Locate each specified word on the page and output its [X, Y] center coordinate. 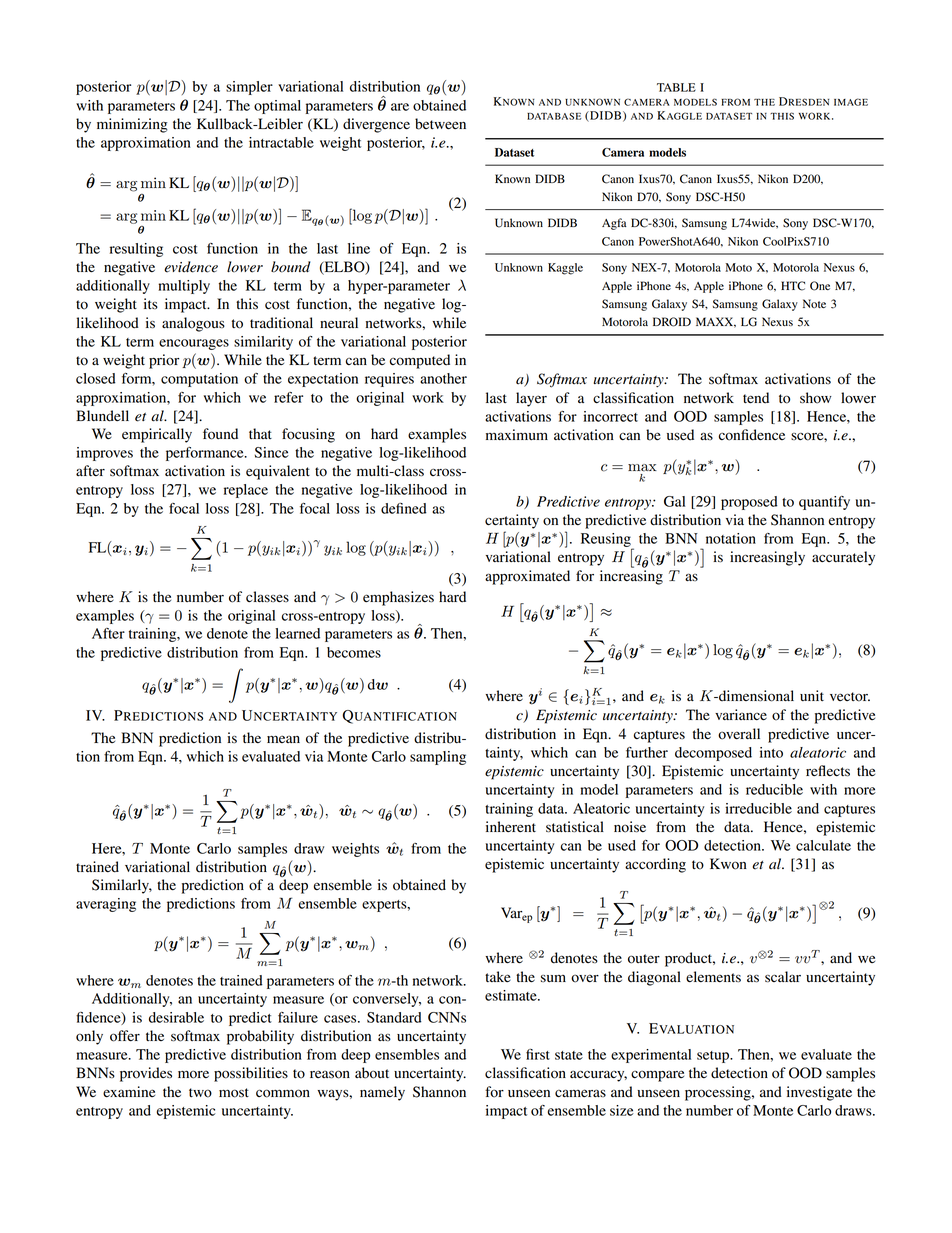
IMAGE [851, 102]
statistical [575, 827]
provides [146, 1074]
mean [283, 739]
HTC [793, 286]
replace [246, 491]
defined [404, 508]
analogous [193, 324]
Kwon [728, 864]
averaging [106, 905]
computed [420, 361]
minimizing [132, 125]
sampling [438, 758]
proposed [749, 503]
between [440, 124]
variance [741, 715]
